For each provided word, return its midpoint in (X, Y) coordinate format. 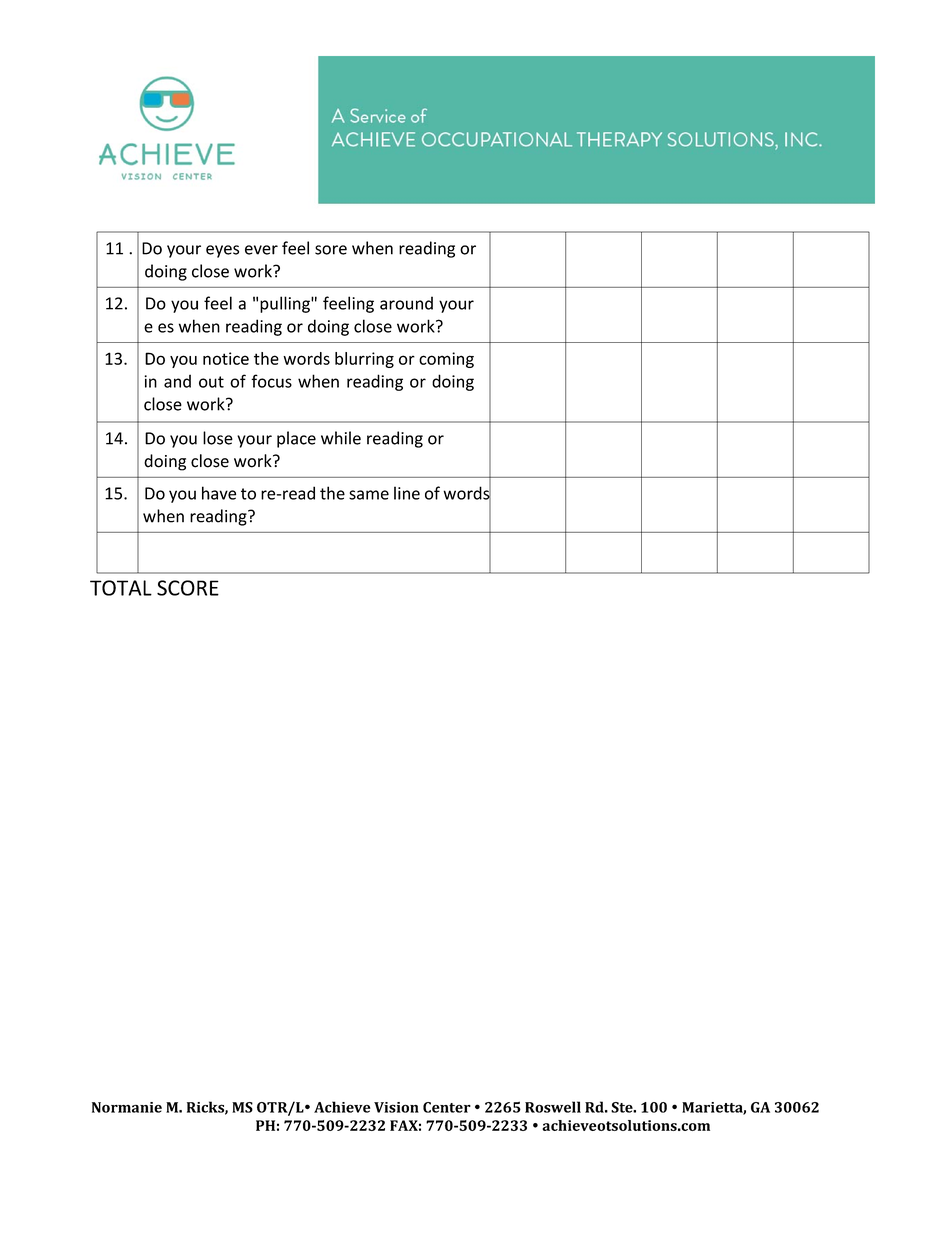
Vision (396, 1107)
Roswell (553, 1107)
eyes (222, 251)
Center (447, 1107)
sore (331, 250)
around (406, 303)
